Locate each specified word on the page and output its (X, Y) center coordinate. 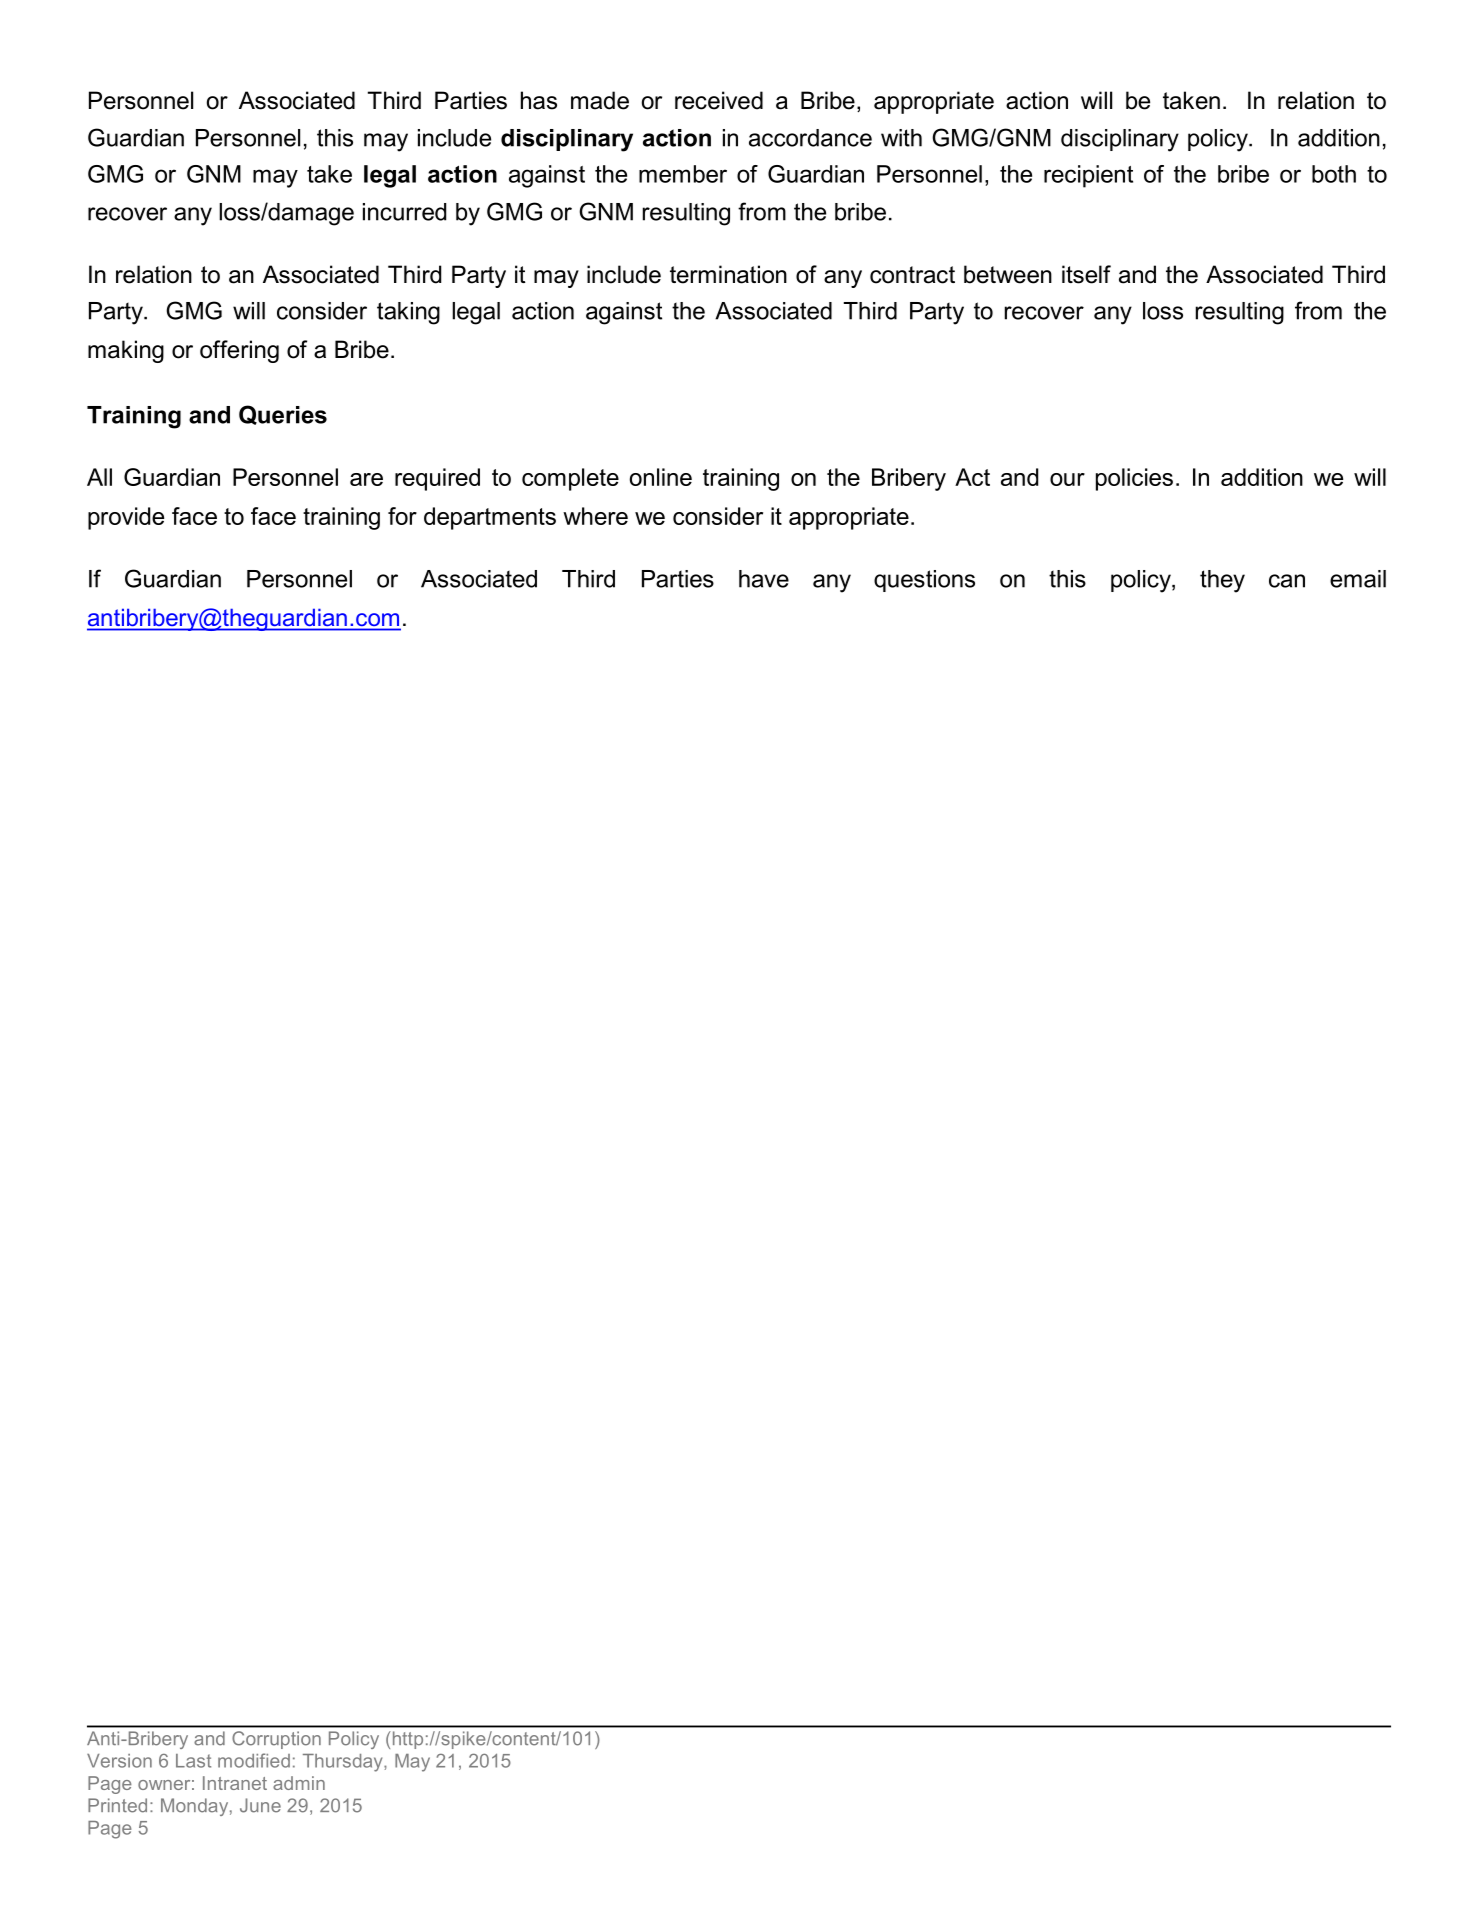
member (683, 174)
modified (254, 1760)
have (764, 579)
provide (126, 518)
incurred (404, 212)
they (1222, 581)
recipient (1088, 176)
